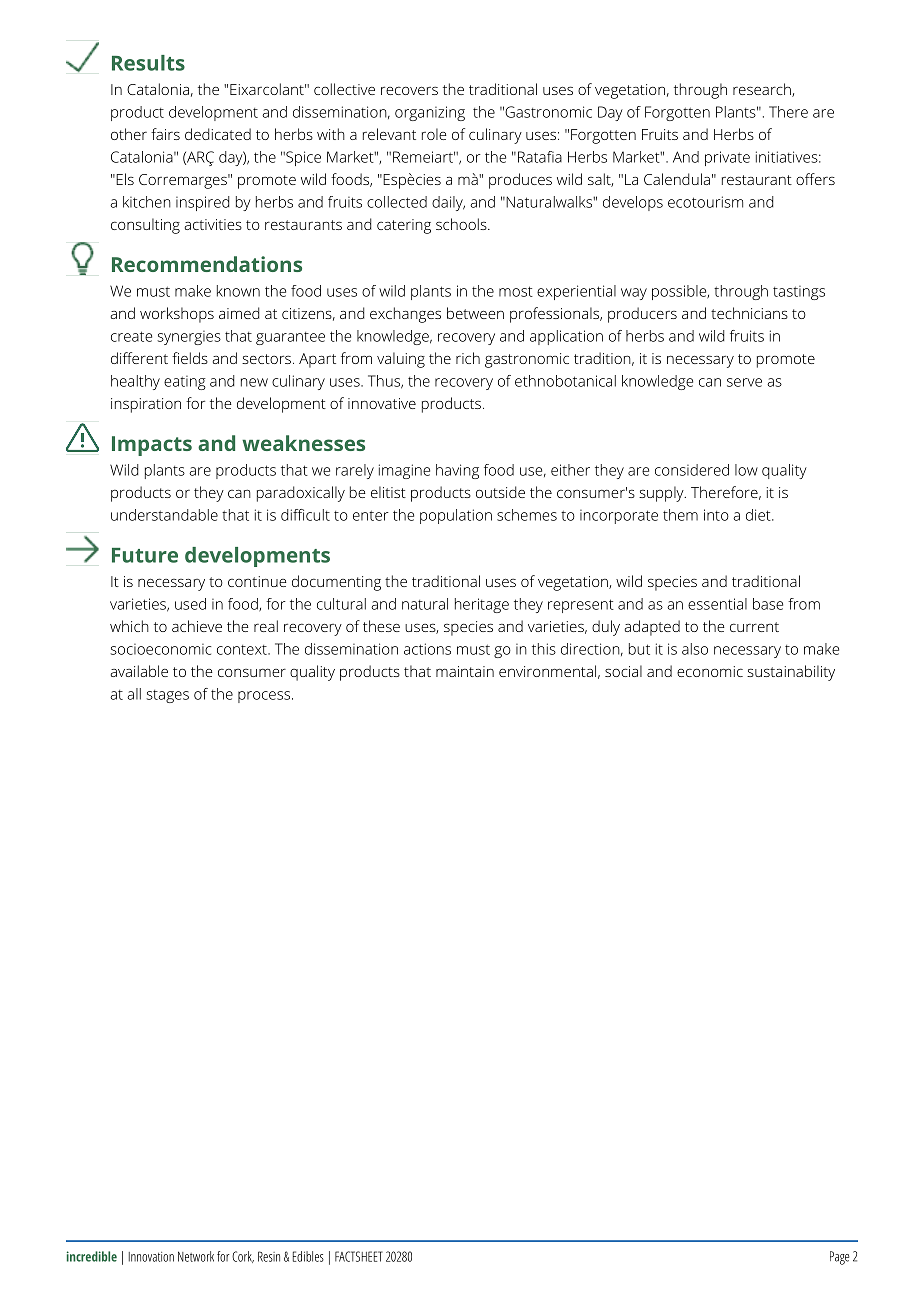 This image has height=1308, width=924. What do you see at coordinates (430, 113) in the image?
I see `organizing` at bounding box center [430, 113].
